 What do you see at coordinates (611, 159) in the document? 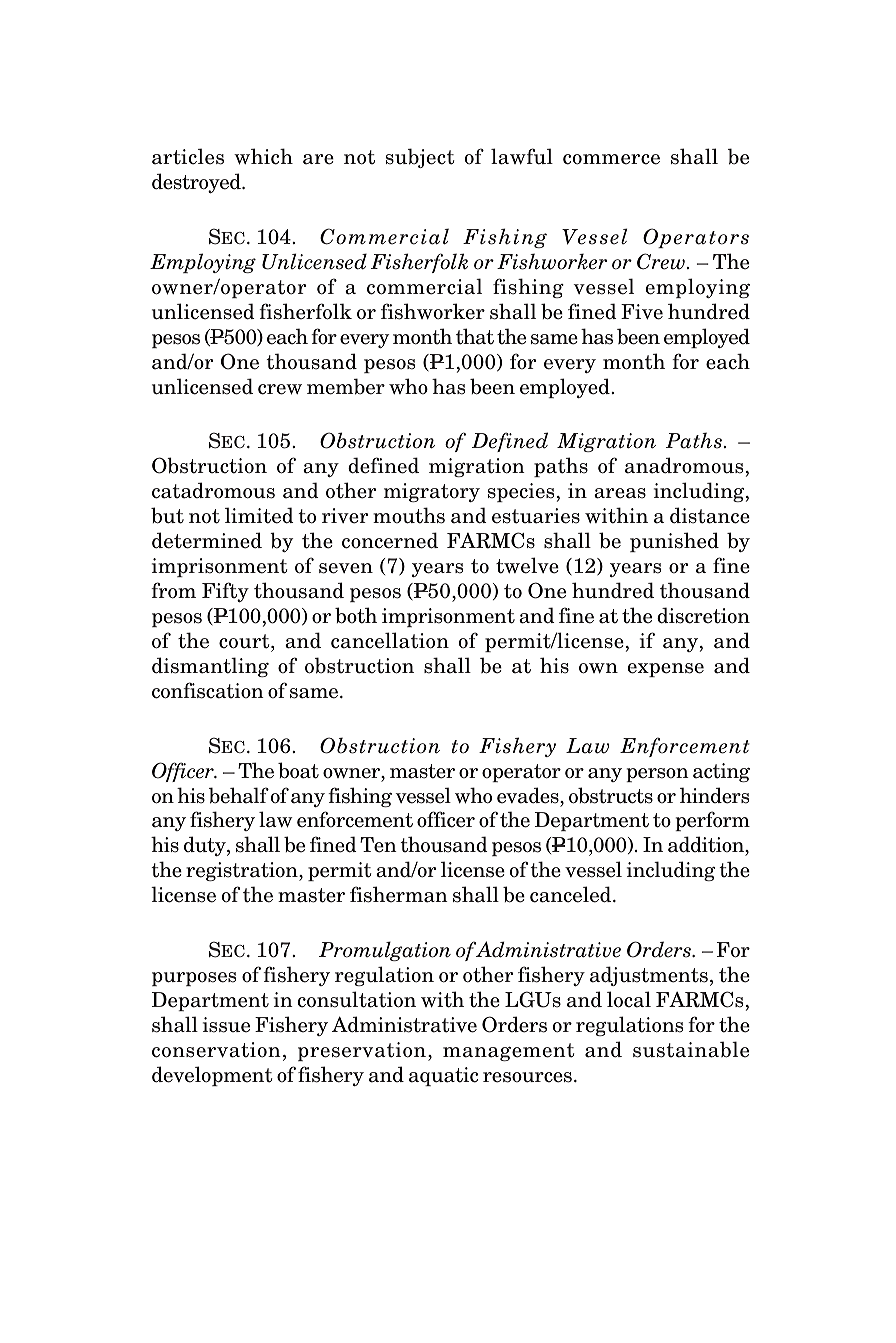
I see `commerce` at bounding box center [611, 159].
